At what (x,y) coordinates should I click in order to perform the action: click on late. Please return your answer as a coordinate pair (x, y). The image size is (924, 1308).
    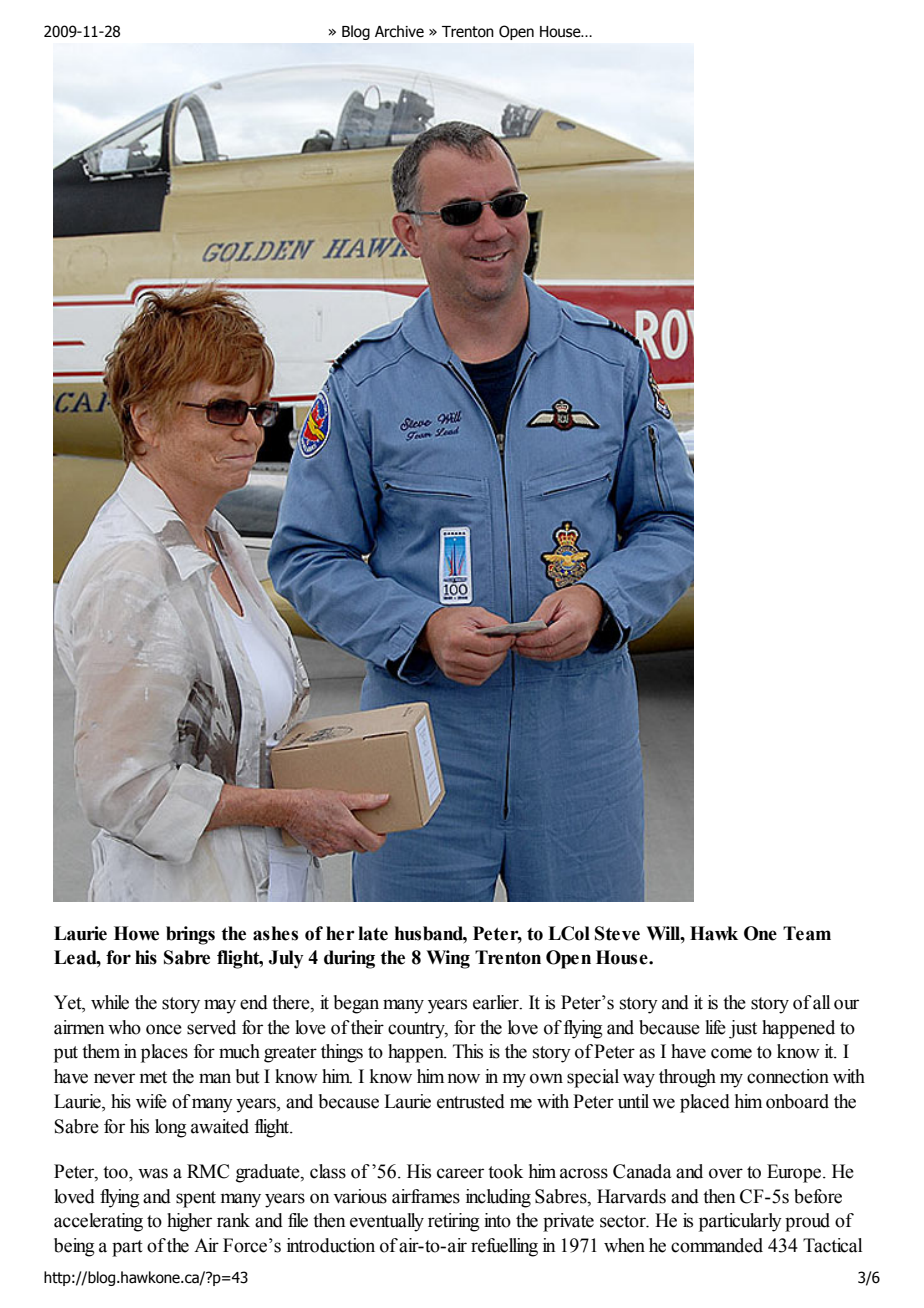
    Looking at the image, I should click on (373, 933).
